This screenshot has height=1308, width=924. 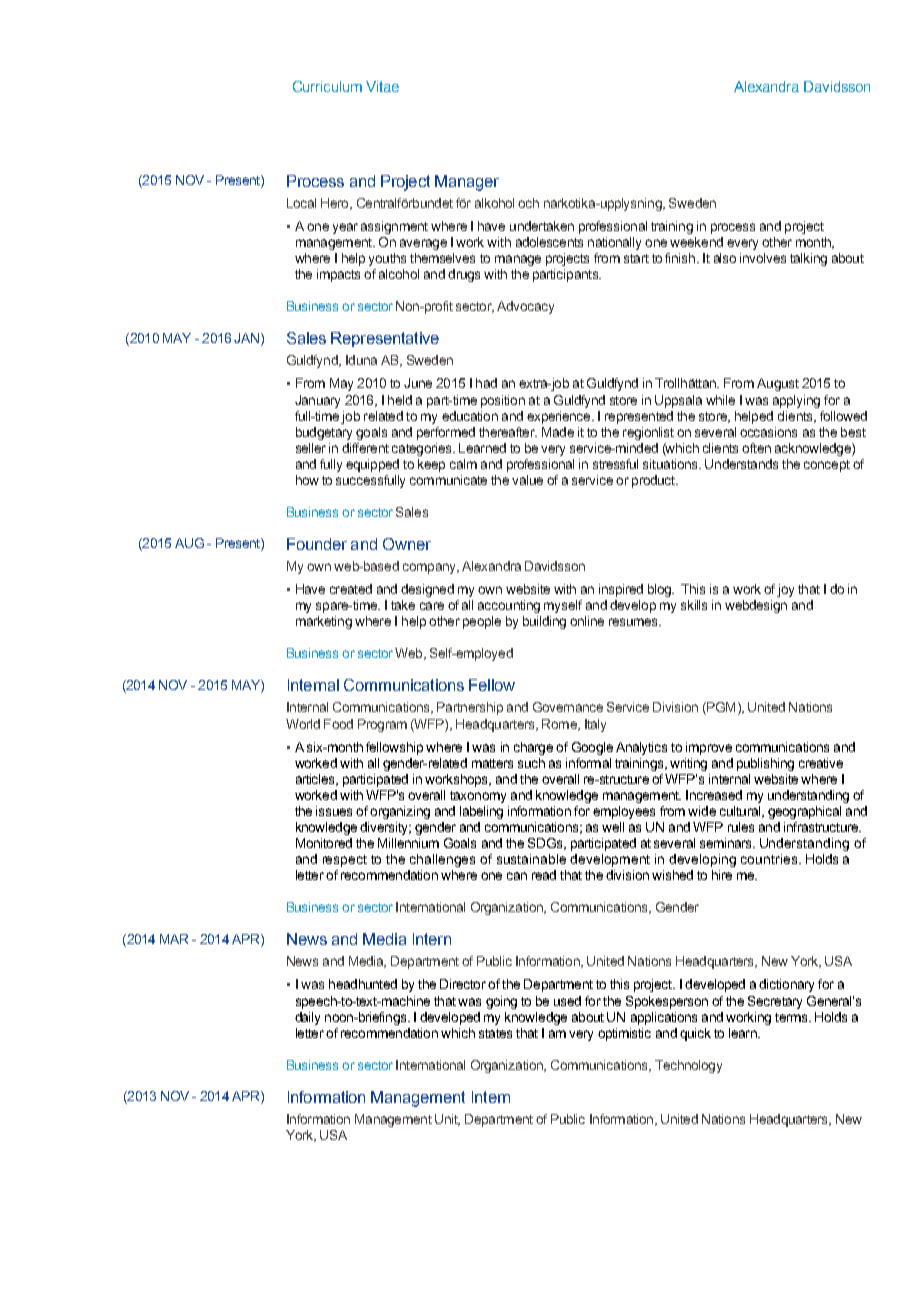 I want to click on terms, so click(x=792, y=1017).
